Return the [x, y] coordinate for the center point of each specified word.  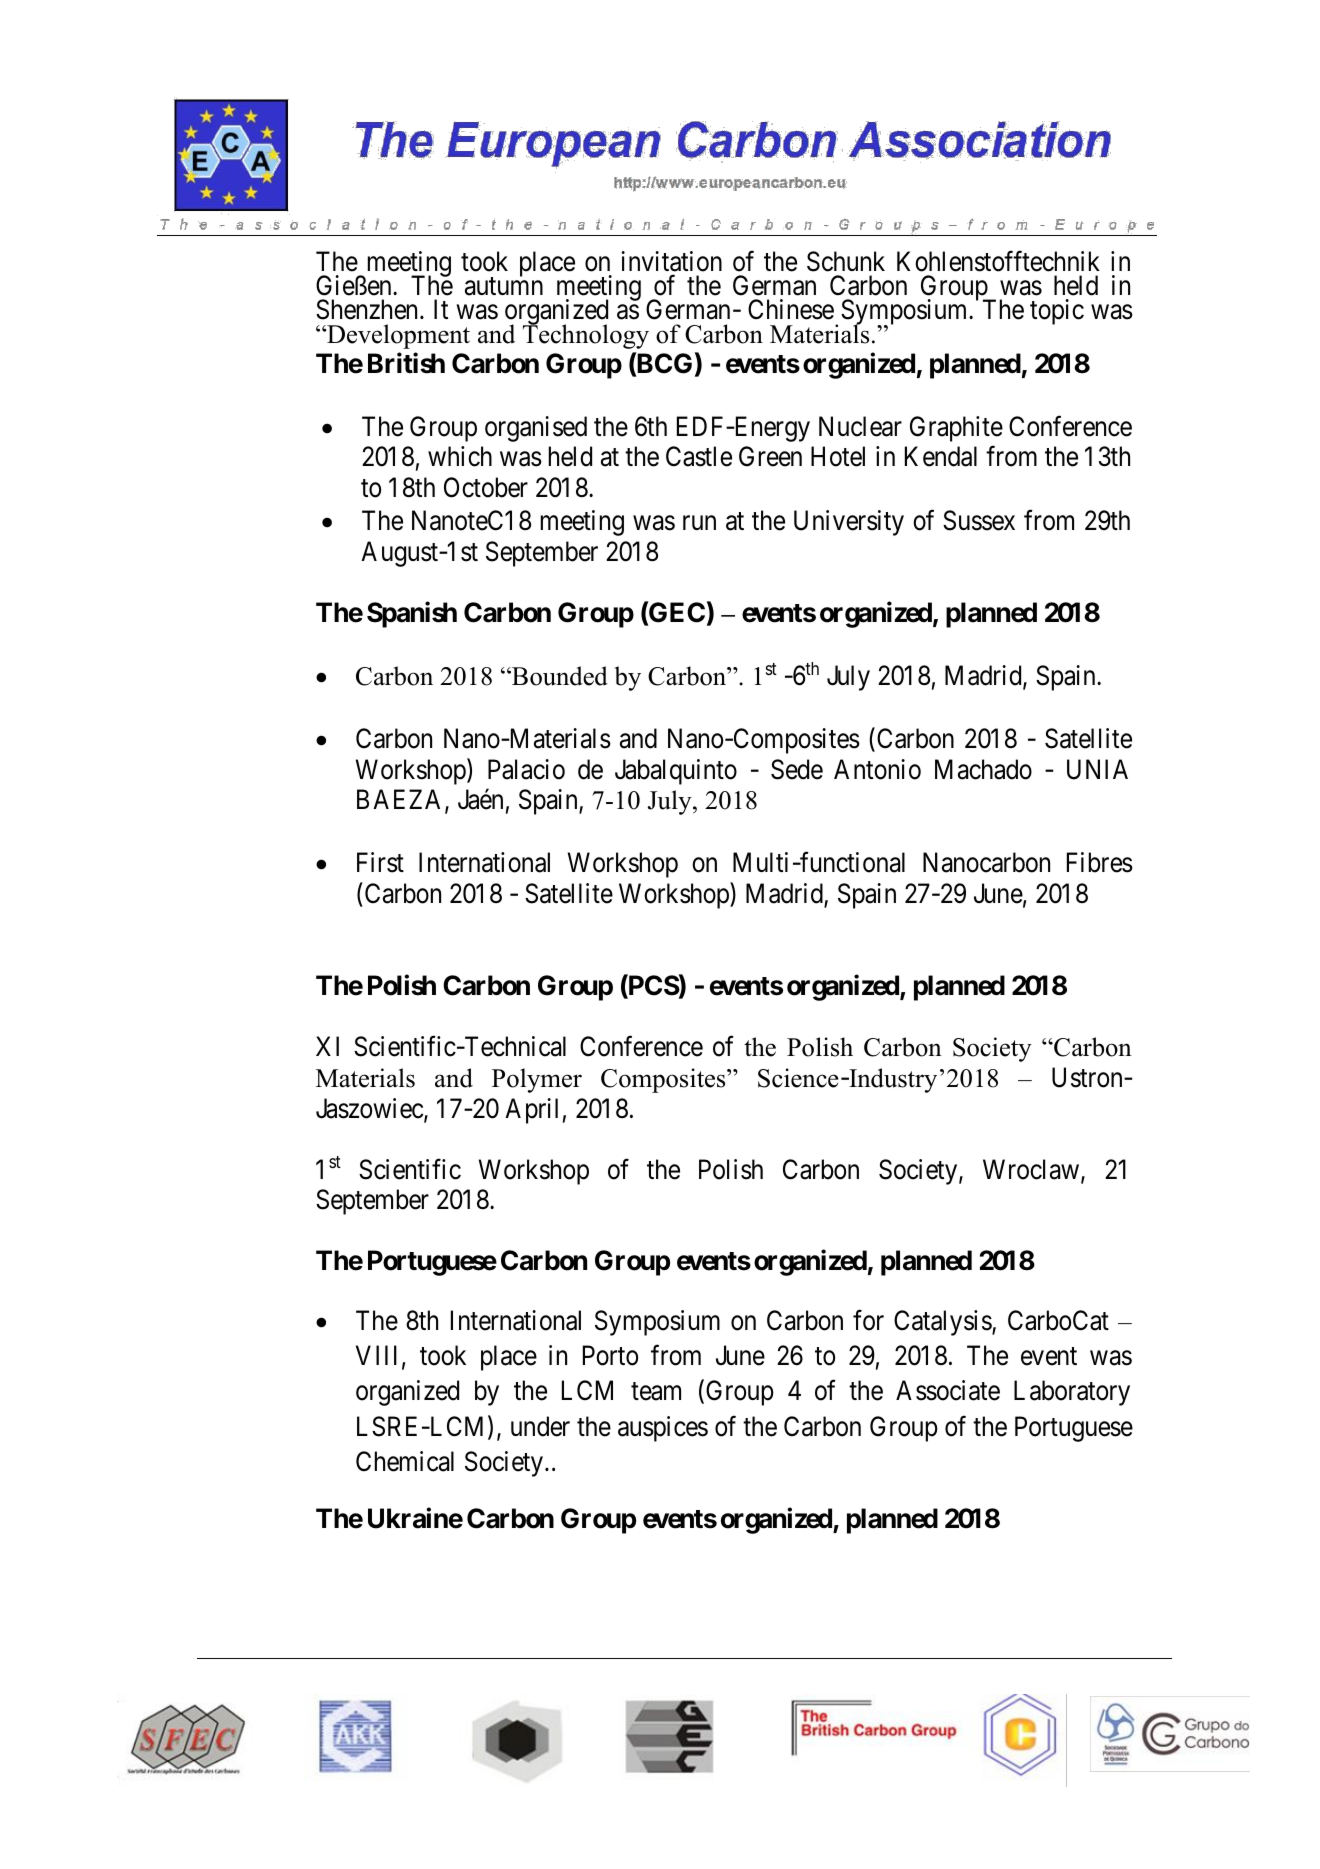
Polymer [537, 1080]
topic [1057, 312]
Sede [797, 769]
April [531, 1111]
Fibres [1100, 862]
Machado [983, 769]
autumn [504, 287]
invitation [671, 261]
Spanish [412, 614]
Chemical [405, 1461]
